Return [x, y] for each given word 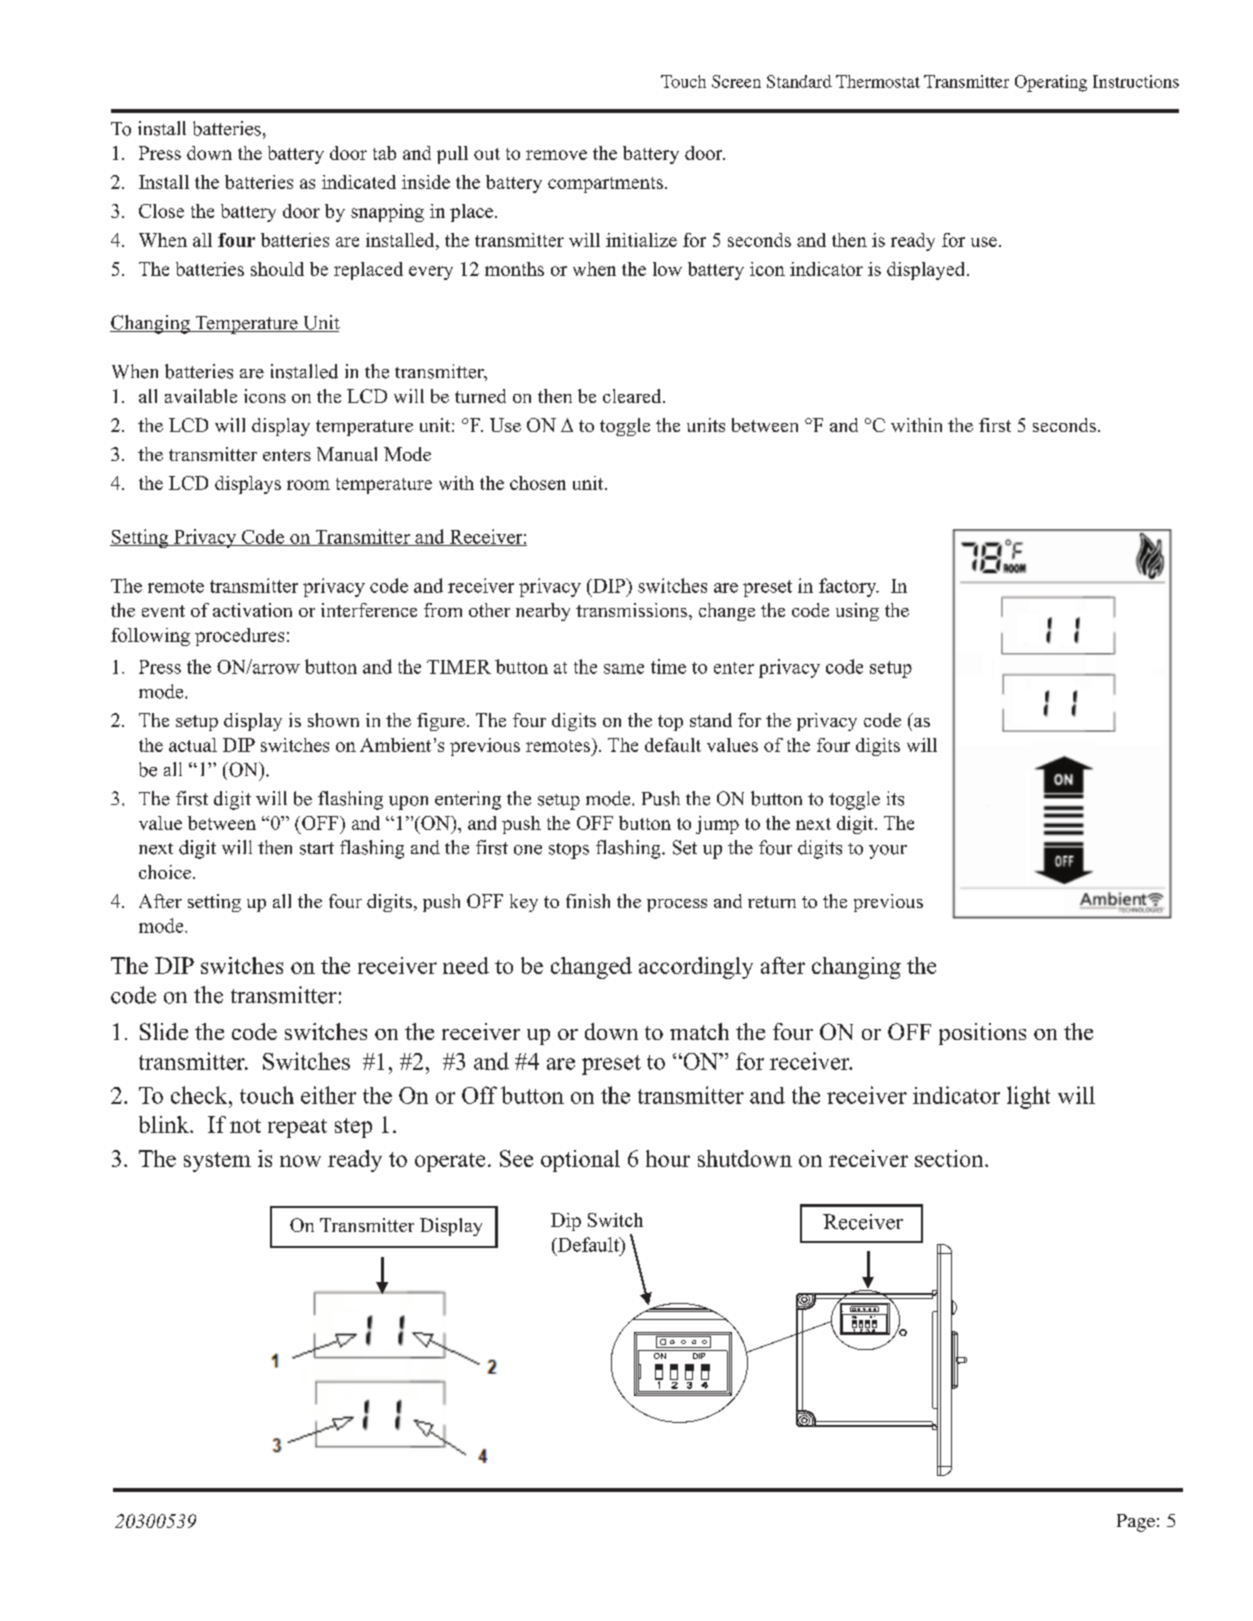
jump [717, 825]
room [308, 485]
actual [193, 745]
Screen [736, 81]
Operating [1051, 83]
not [245, 1126]
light [1028, 1097]
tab [384, 153]
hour [668, 1158]
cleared [633, 396]
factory [849, 587]
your [888, 852]
